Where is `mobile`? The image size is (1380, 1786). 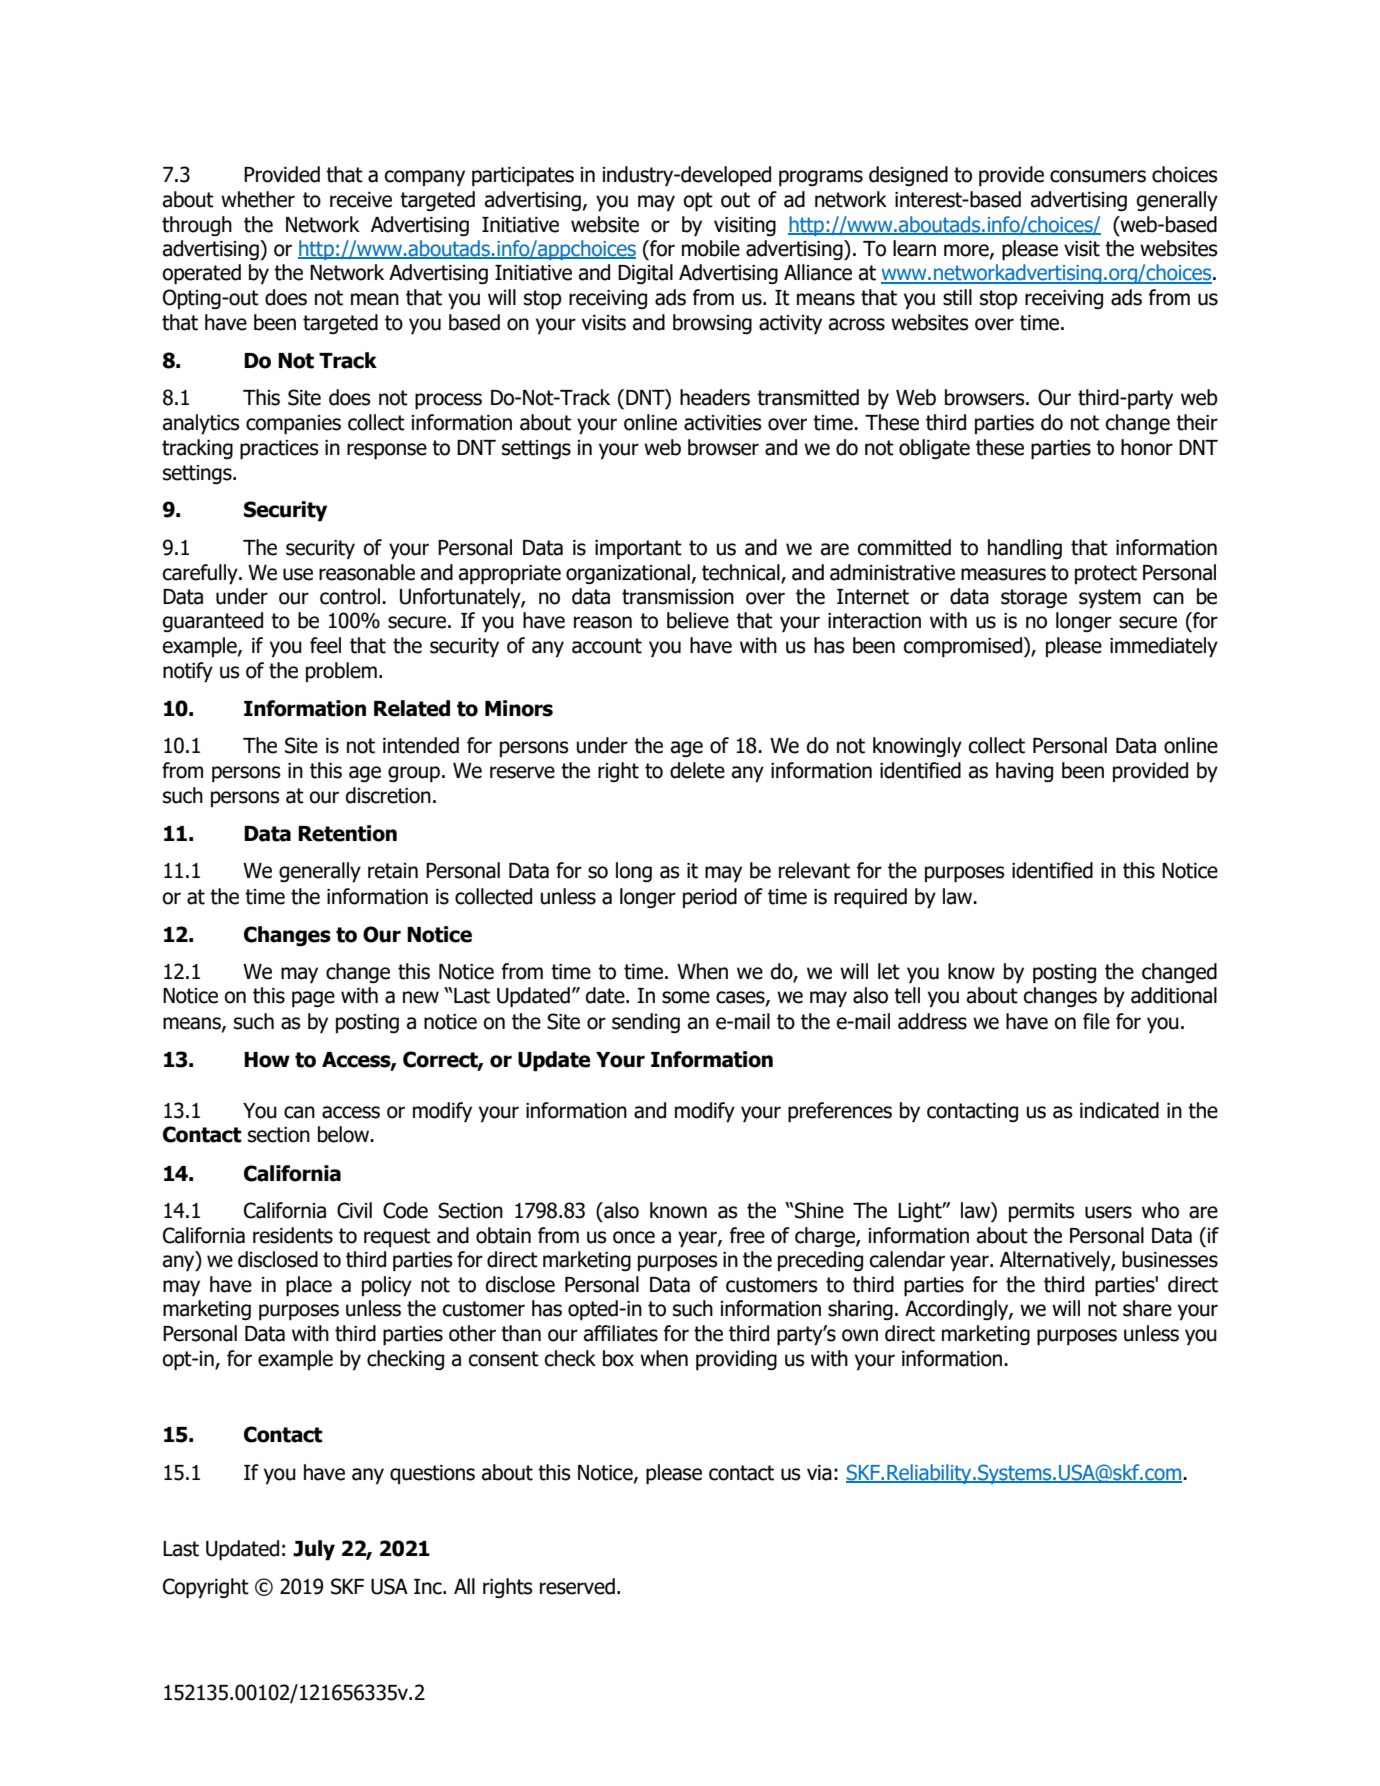
mobile is located at coordinates (711, 248).
